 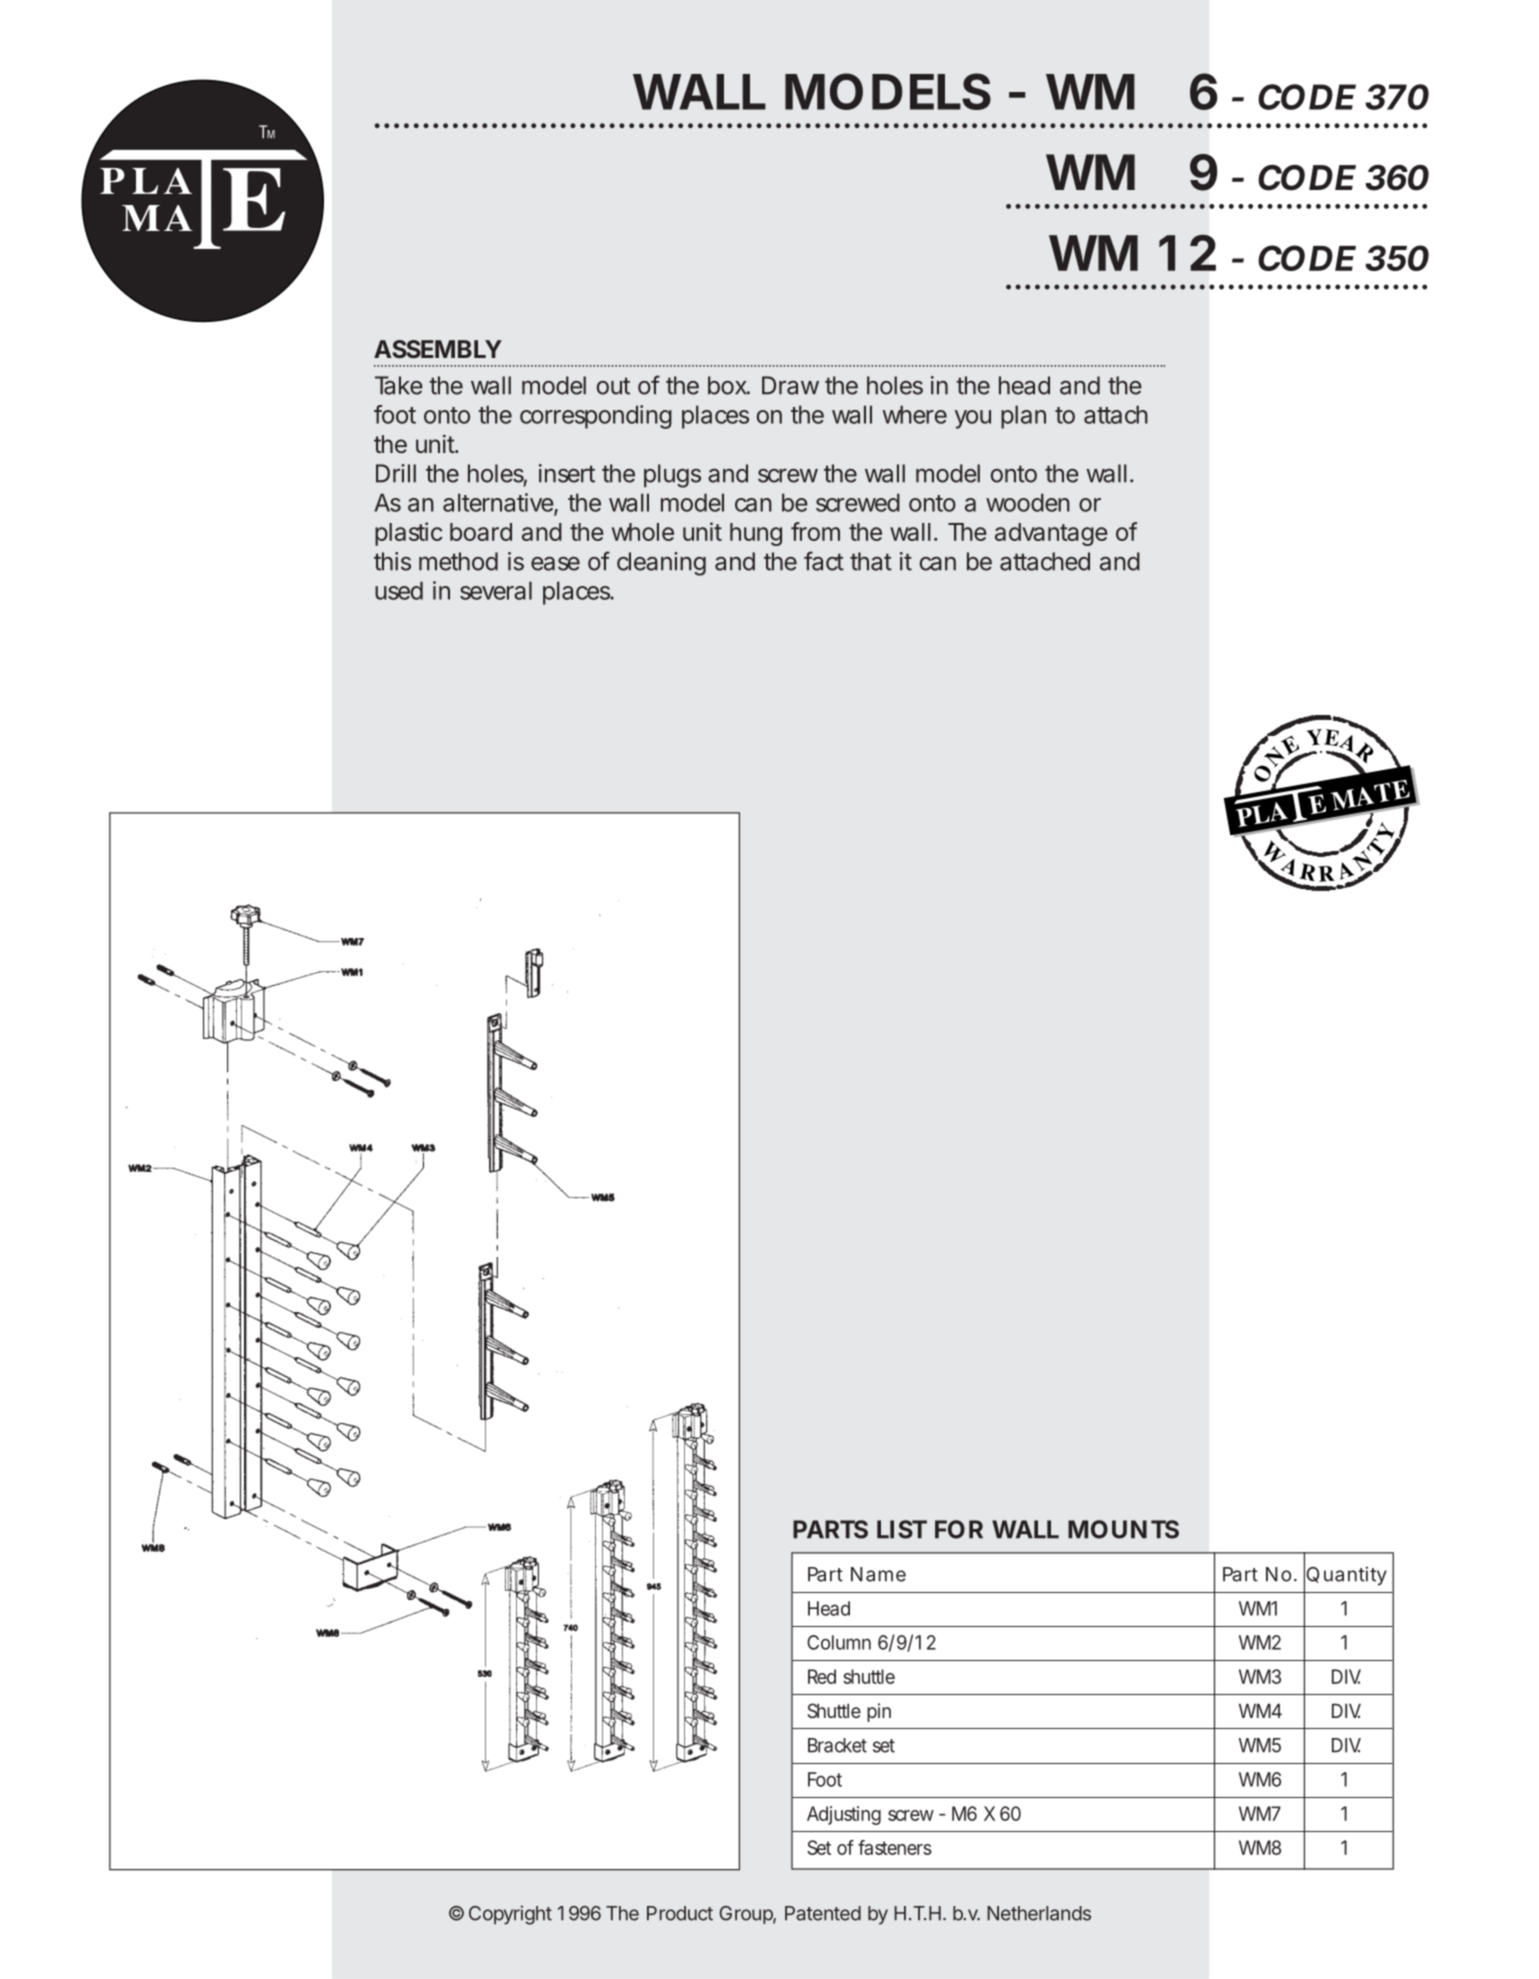 What do you see at coordinates (959, 1529) in the screenshot?
I see `FOR` at bounding box center [959, 1529].
